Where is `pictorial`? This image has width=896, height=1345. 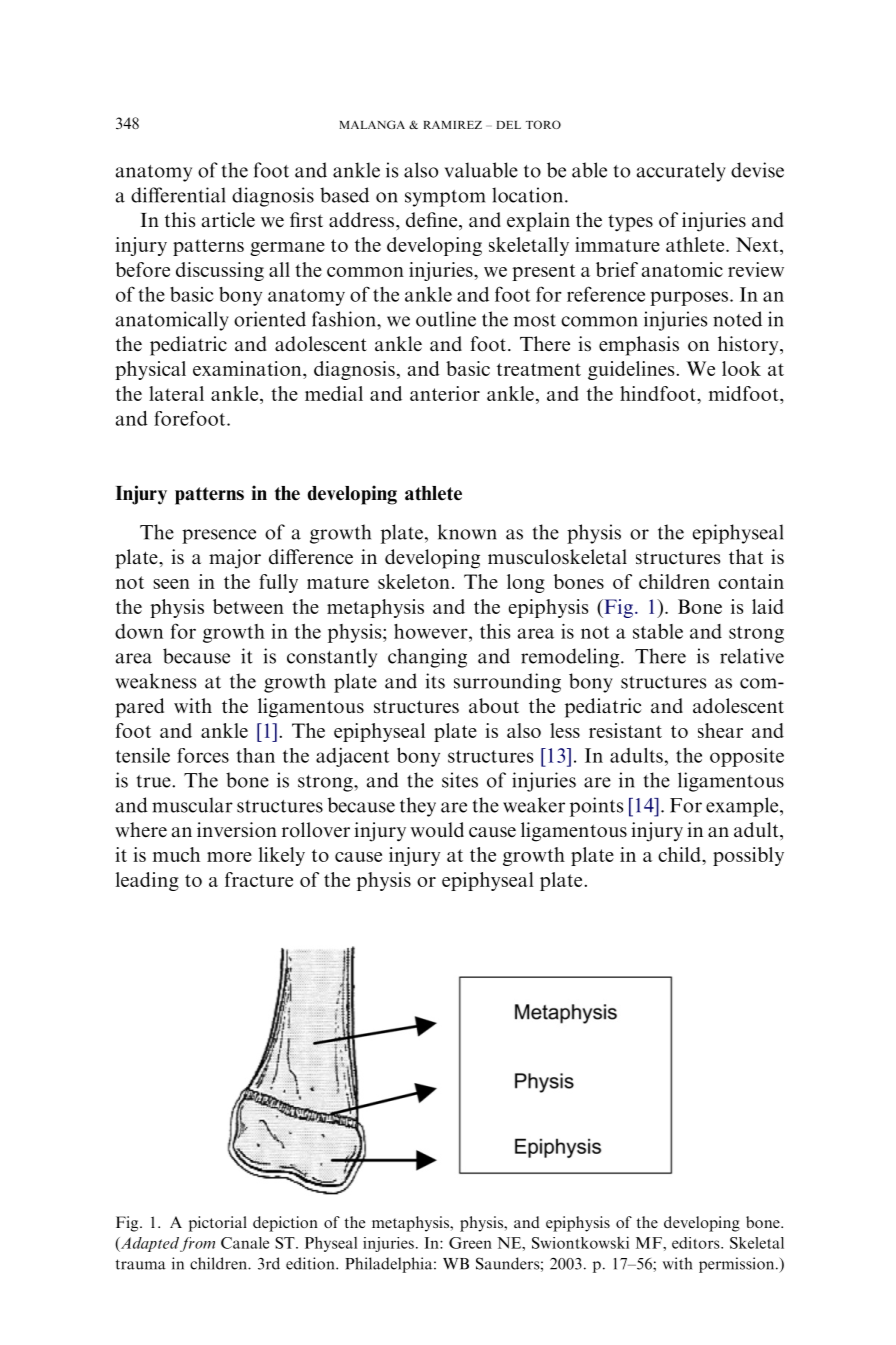
pictorial is located at coordinates (218, 1224).
